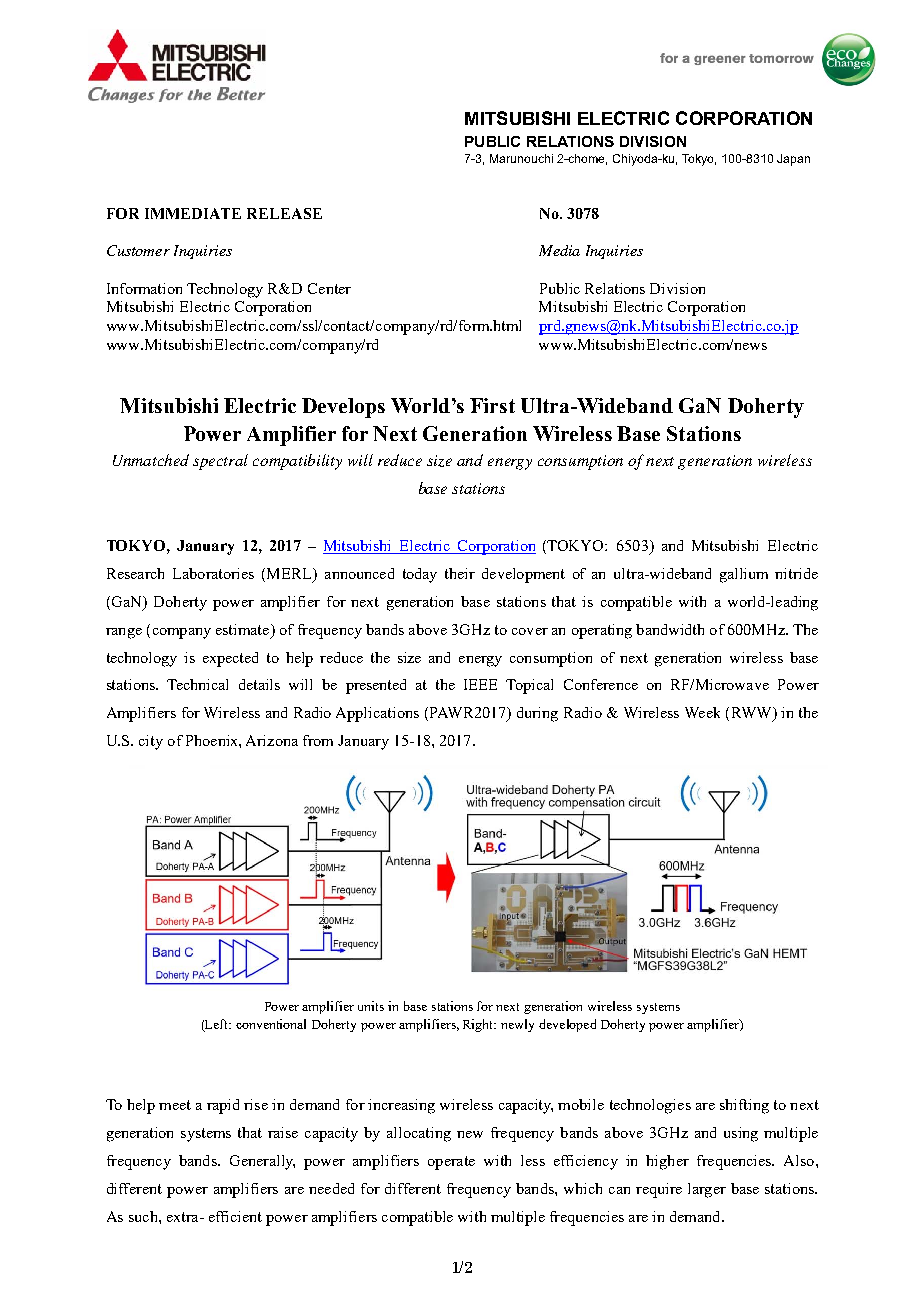  What do you see at coordinates (272, 740) in the screenshot?
I see `Arizona` at bounding box center [272, 740].
